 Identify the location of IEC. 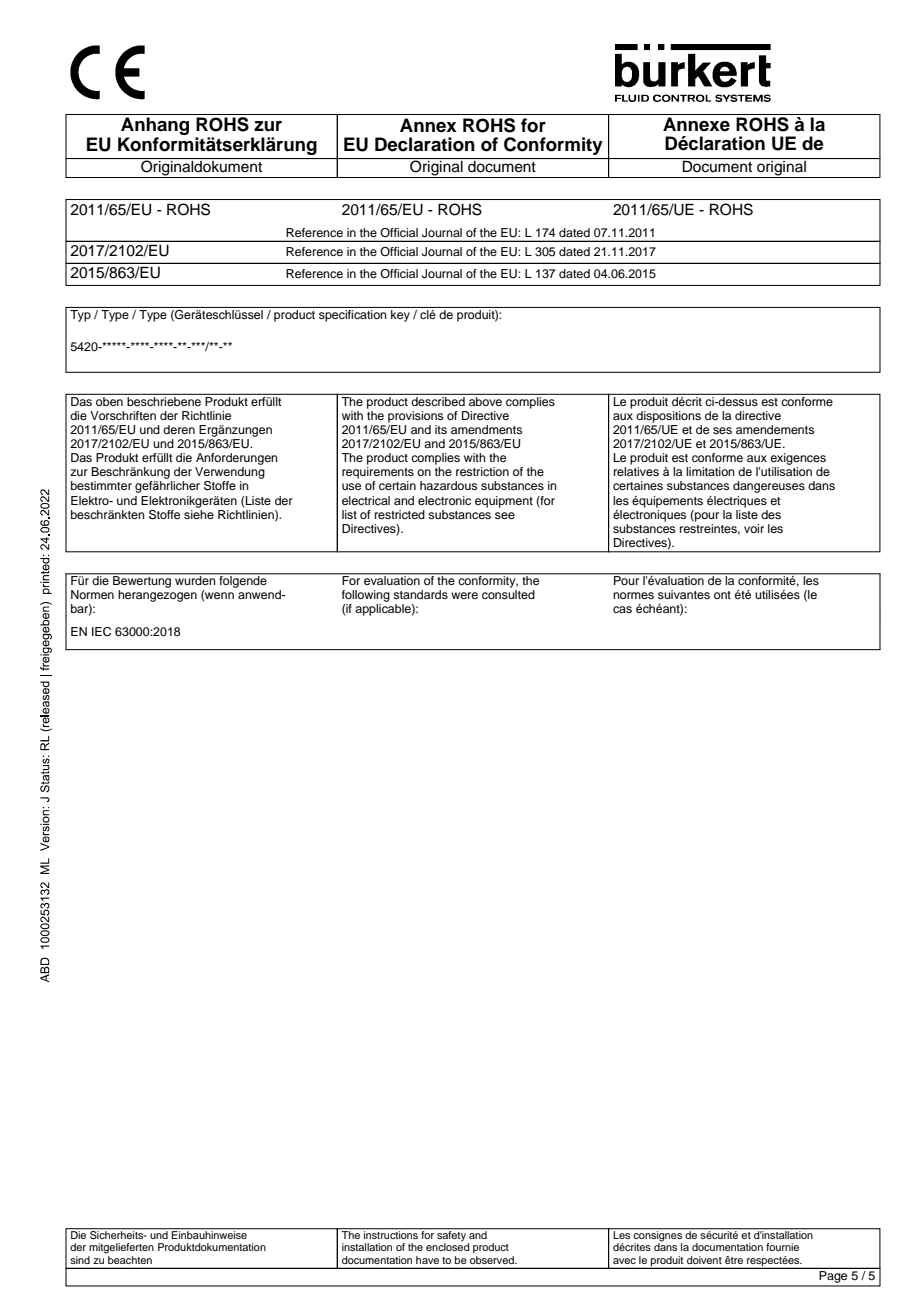
(101, 632).
